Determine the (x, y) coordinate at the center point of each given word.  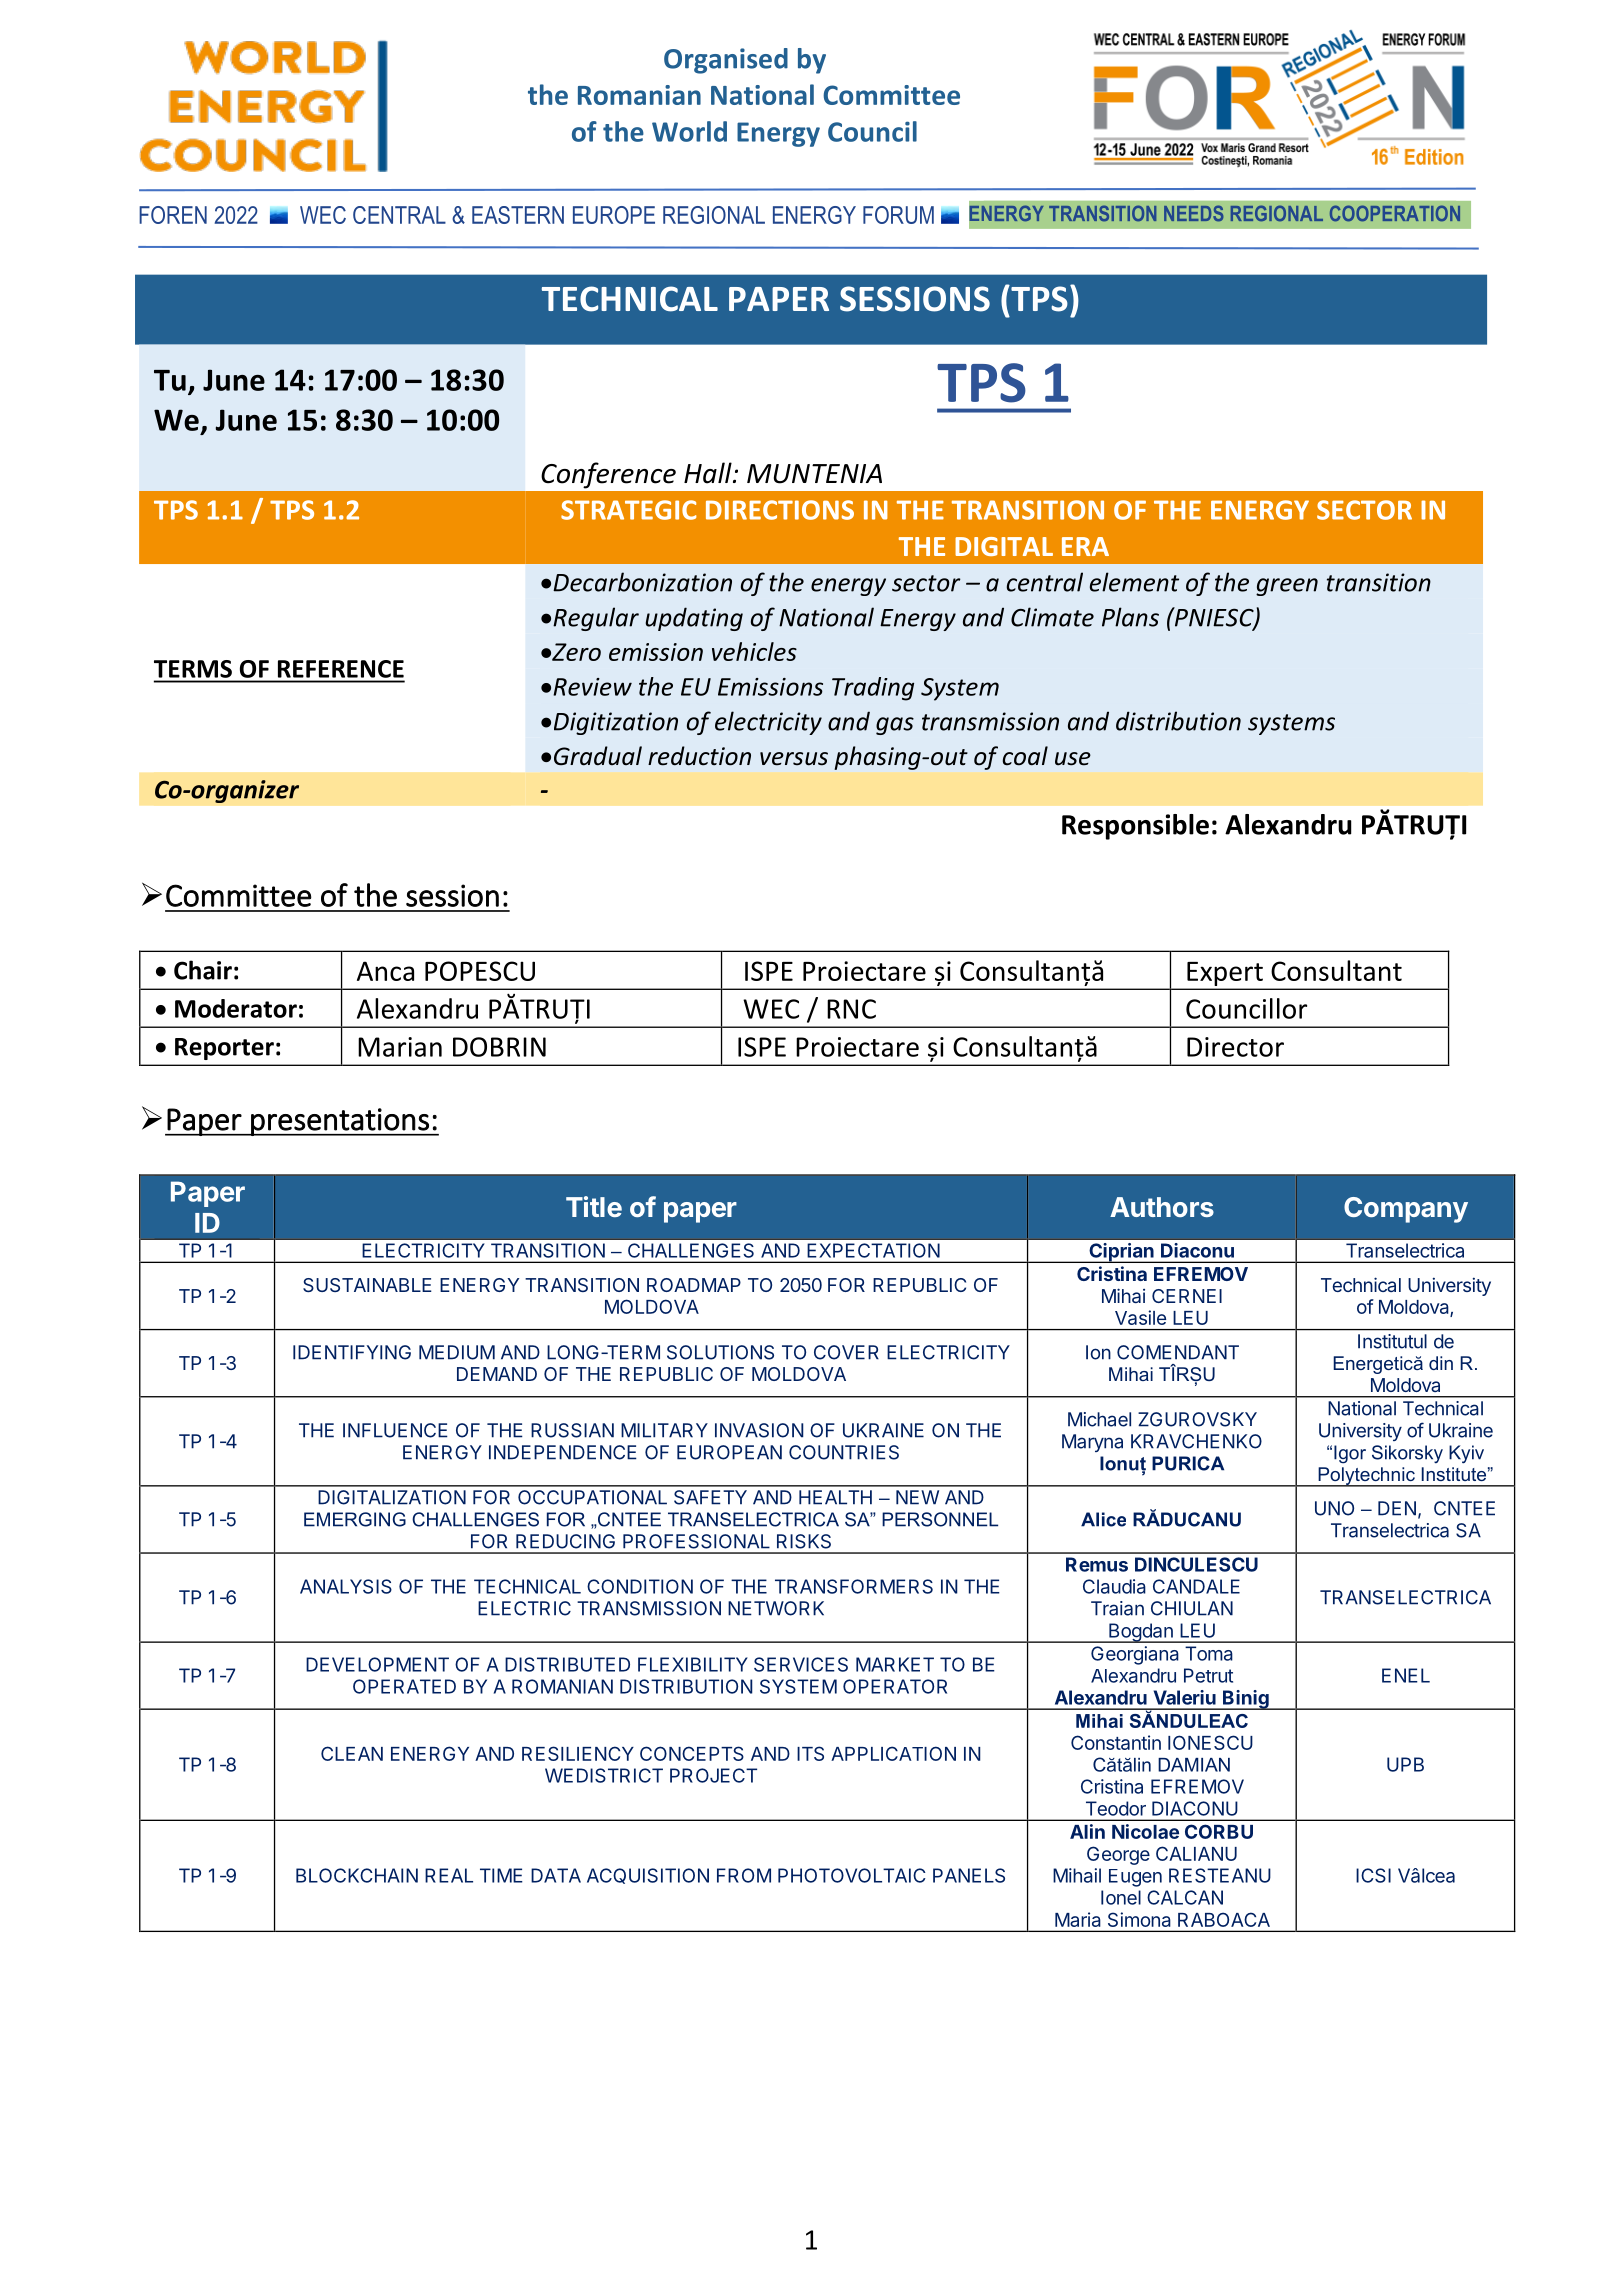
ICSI (1373, 1875)
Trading (873, 689)
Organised (726, 61)
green (1287, 587)
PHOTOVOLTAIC (852, 1875)
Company (1406, 1210)
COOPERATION (1395, 213)
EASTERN (518, 215)
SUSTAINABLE (367, 1285)
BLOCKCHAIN (357, 1875)
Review (592, 687)
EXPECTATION (874, 1250)
